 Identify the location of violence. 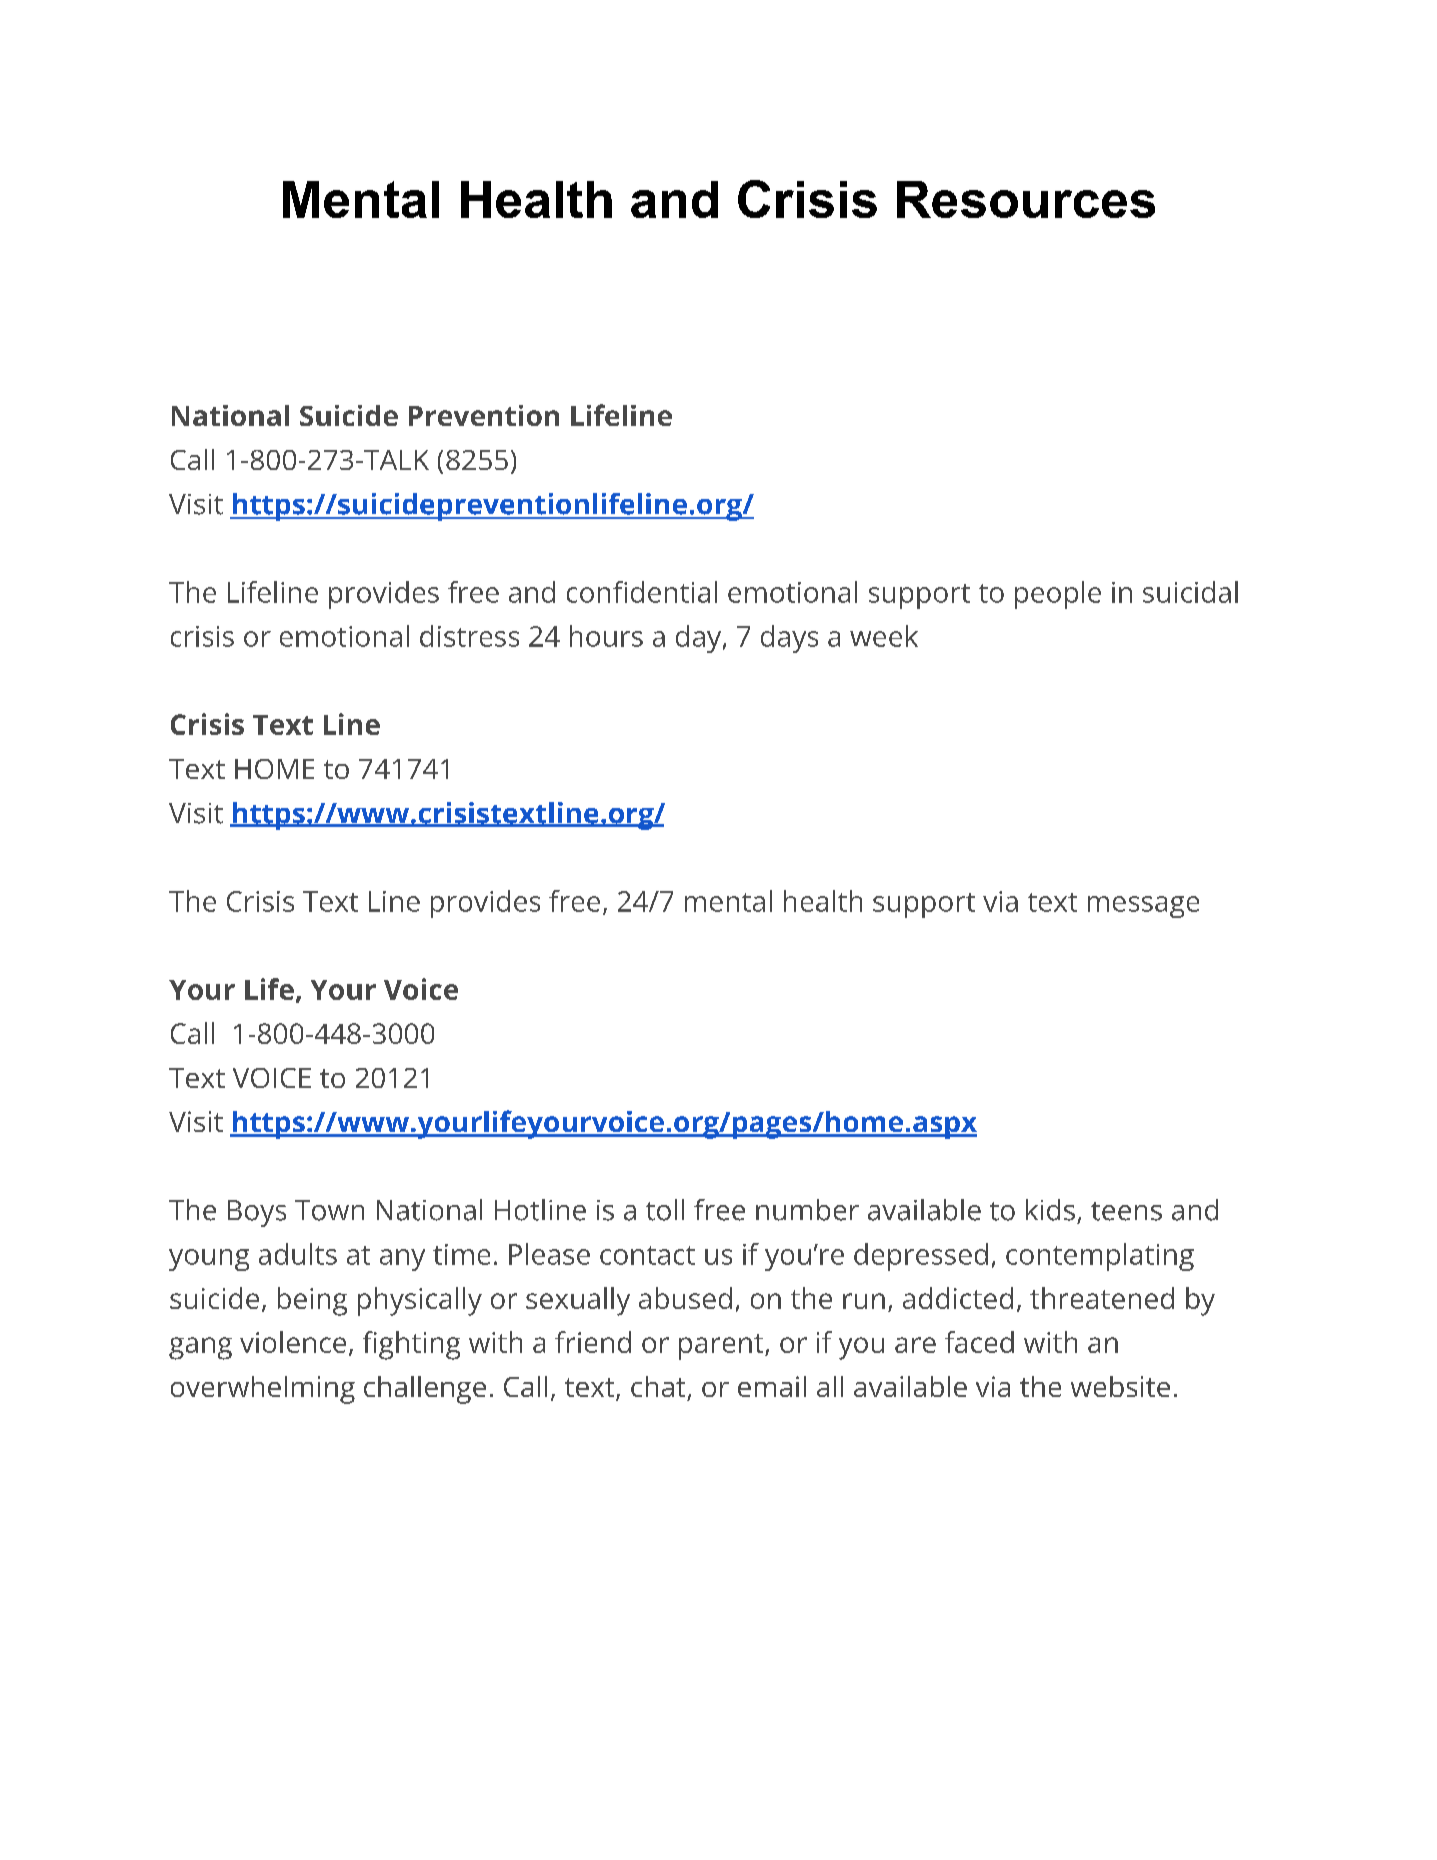
(293, 1342).
